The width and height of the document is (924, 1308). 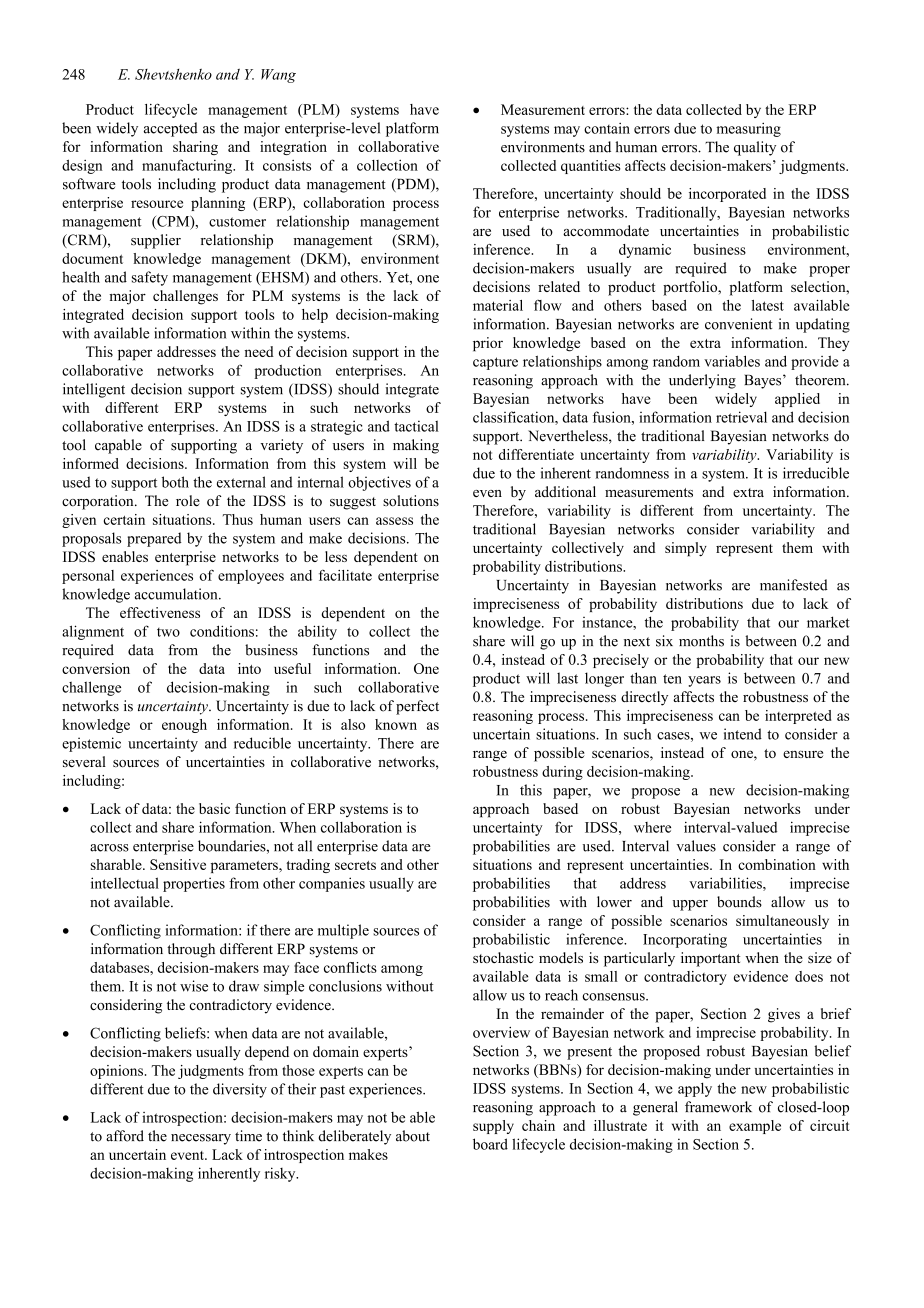 What do you see at coordinates (160, 612) in the document?
I see `effectiveness` at bounding box center [160, 612].
